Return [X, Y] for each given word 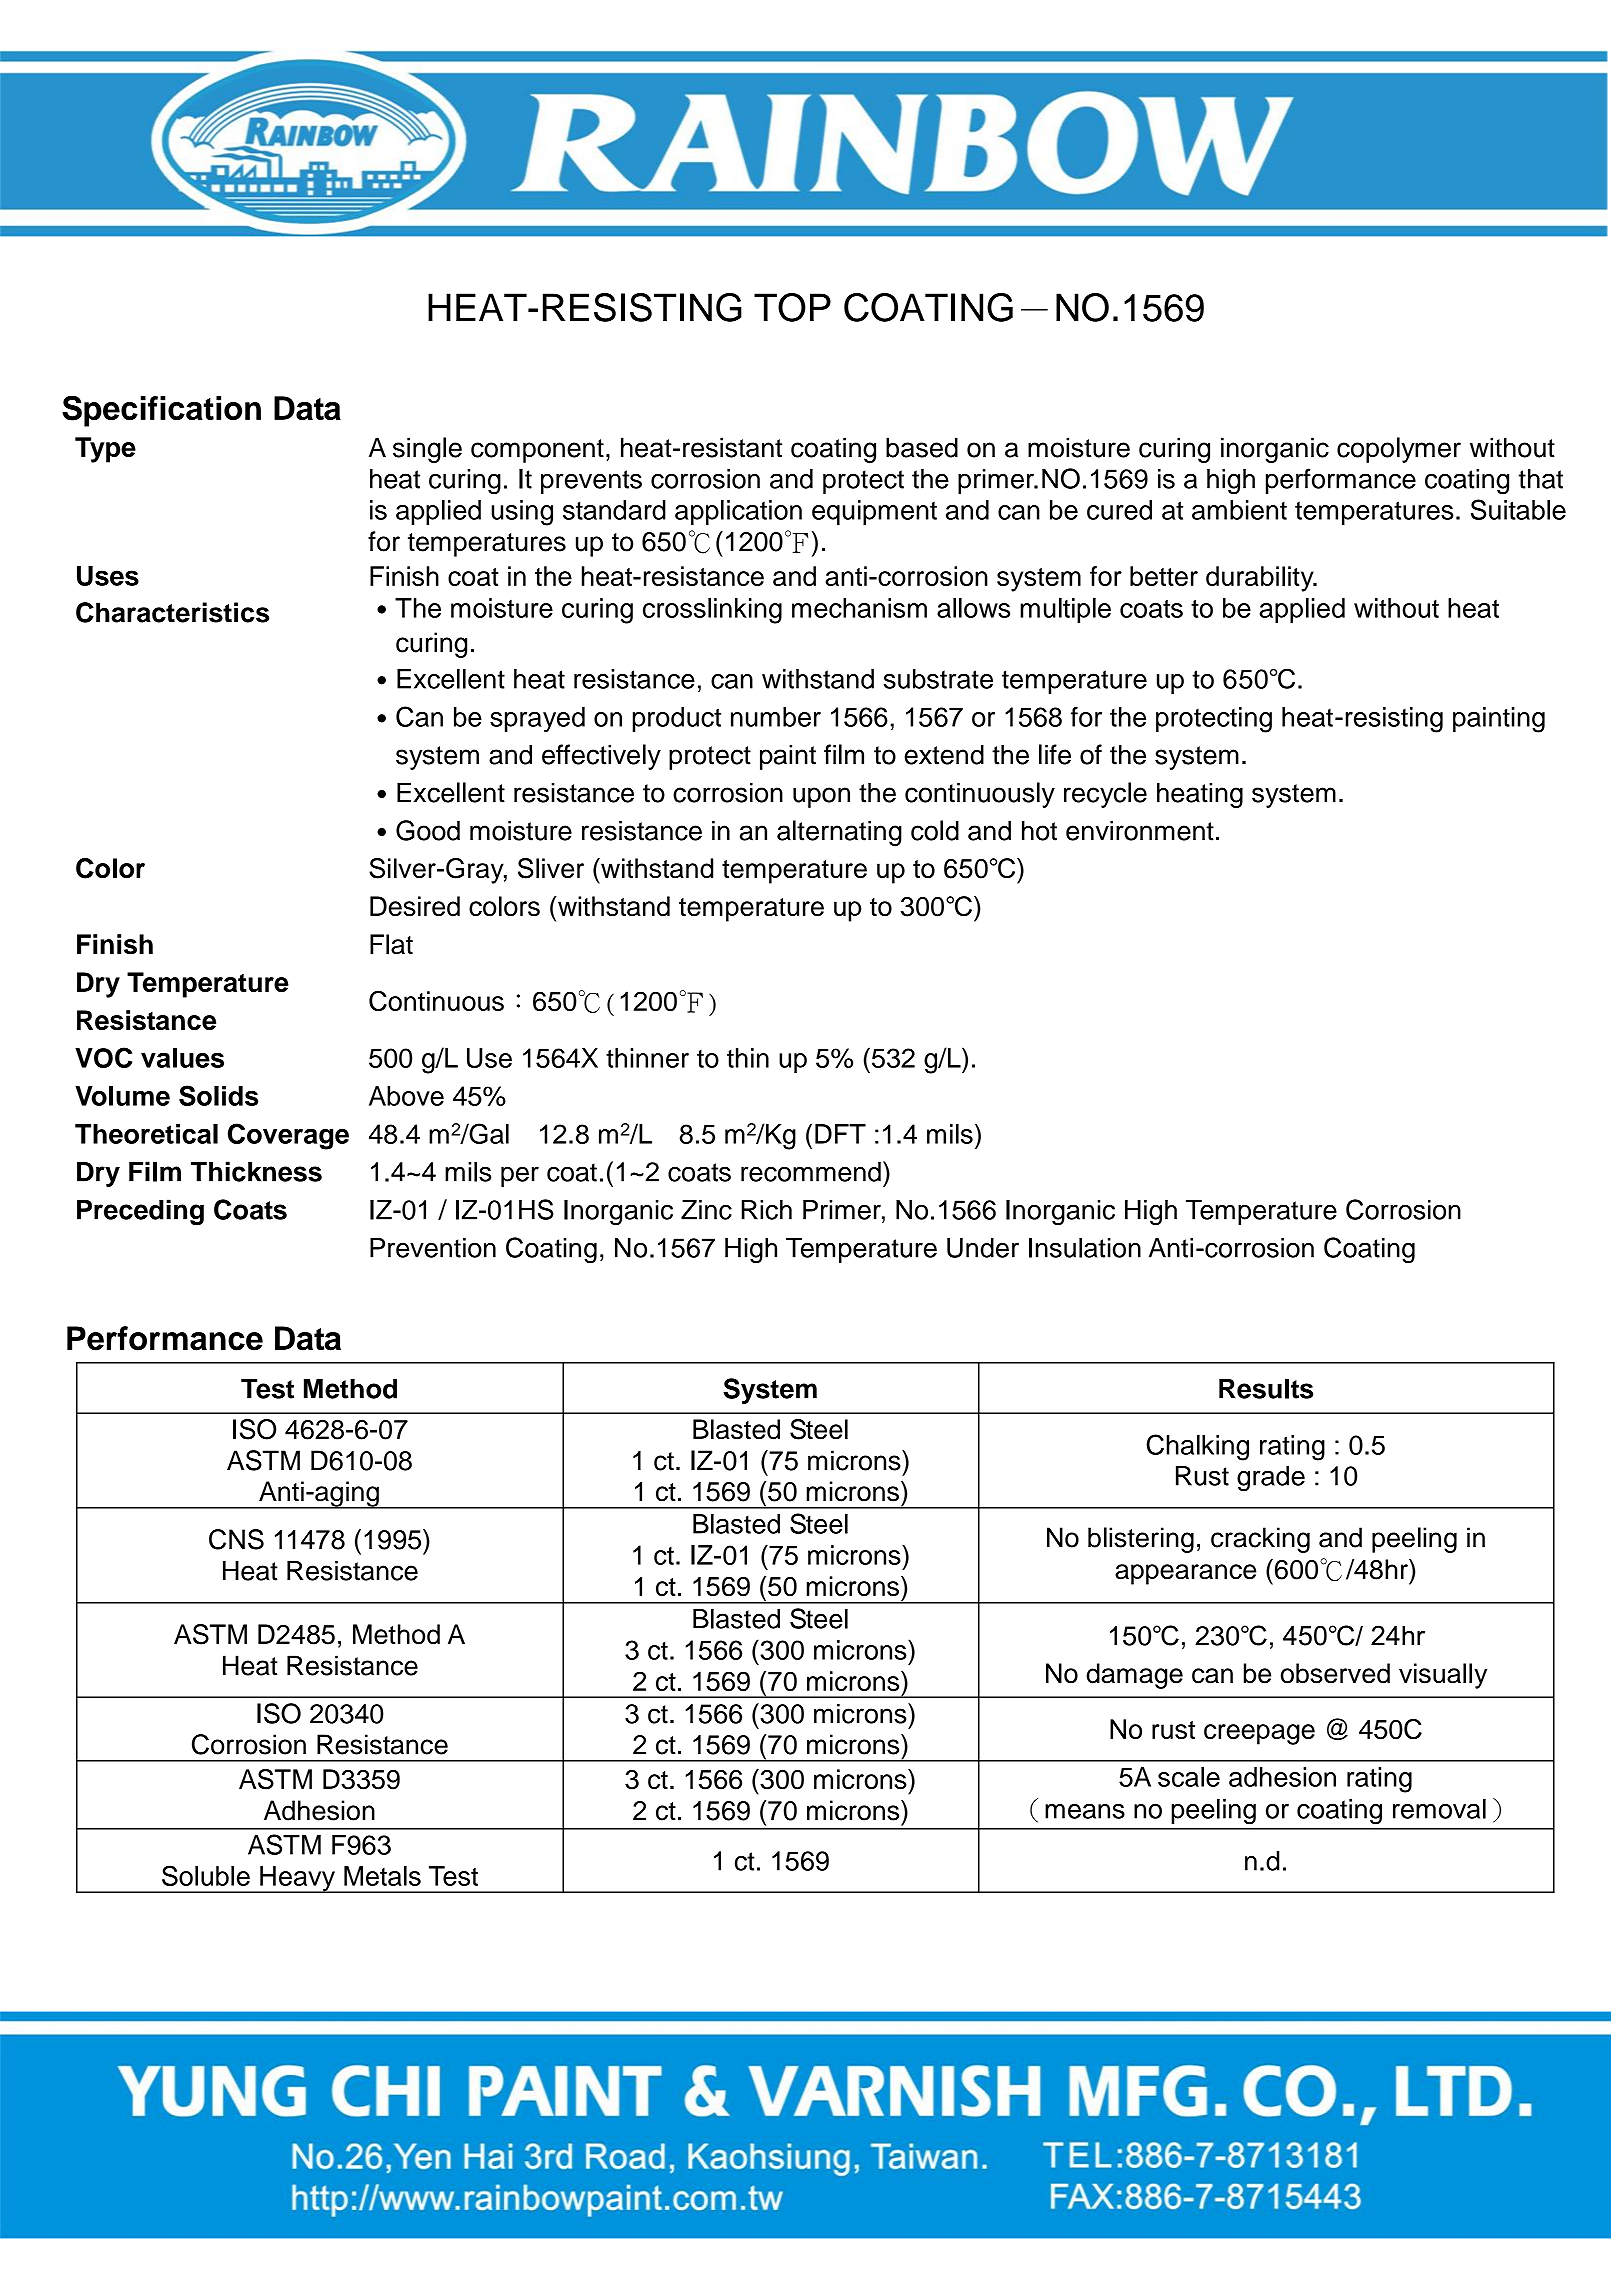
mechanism [859, 608]
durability [1261, 579]
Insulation [1085, 1248]
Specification [161, 411]
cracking [1260, 1540]
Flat [391, 944]
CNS [236, 1539]
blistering [1141, 1540]
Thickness [256, 1171]
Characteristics [172, 612]
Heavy [297, 1879]
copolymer [1399, 450]
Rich [766, 1210]
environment [1140, 830]
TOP [792, 307]
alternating [839, 833]
